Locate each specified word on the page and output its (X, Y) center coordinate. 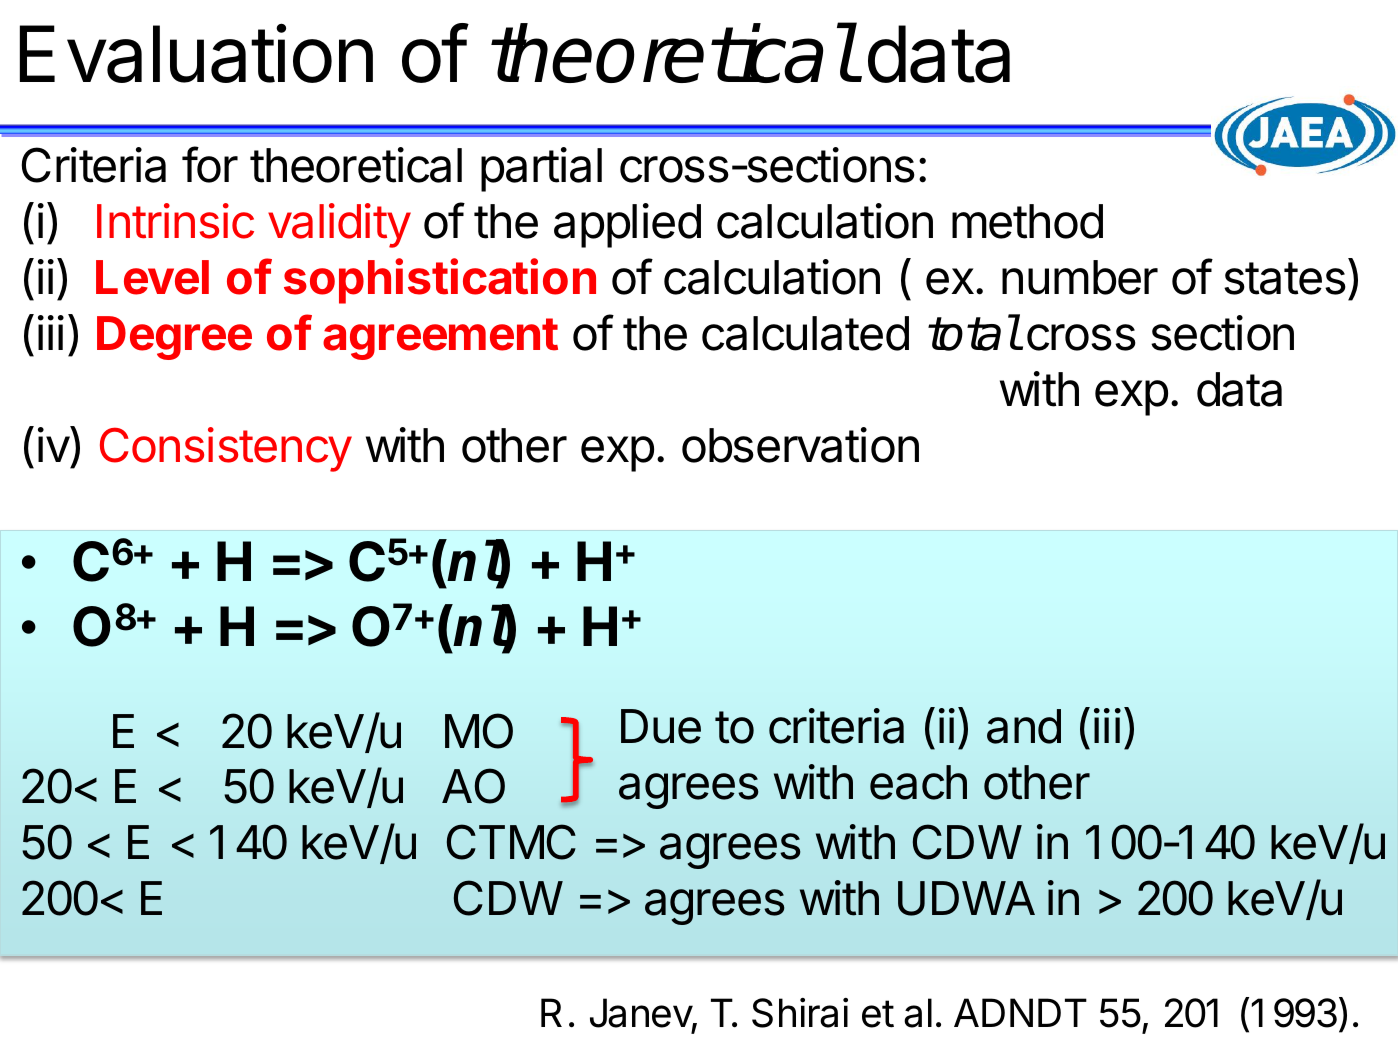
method (1027, 221)
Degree (174, 338)
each (918, 782)
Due (661, 726)
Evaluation (196, 53)
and (1024, 726)
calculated (805, 333)
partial (541, 169)
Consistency (226, 449)
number (1080, 277)
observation (800, 445)
